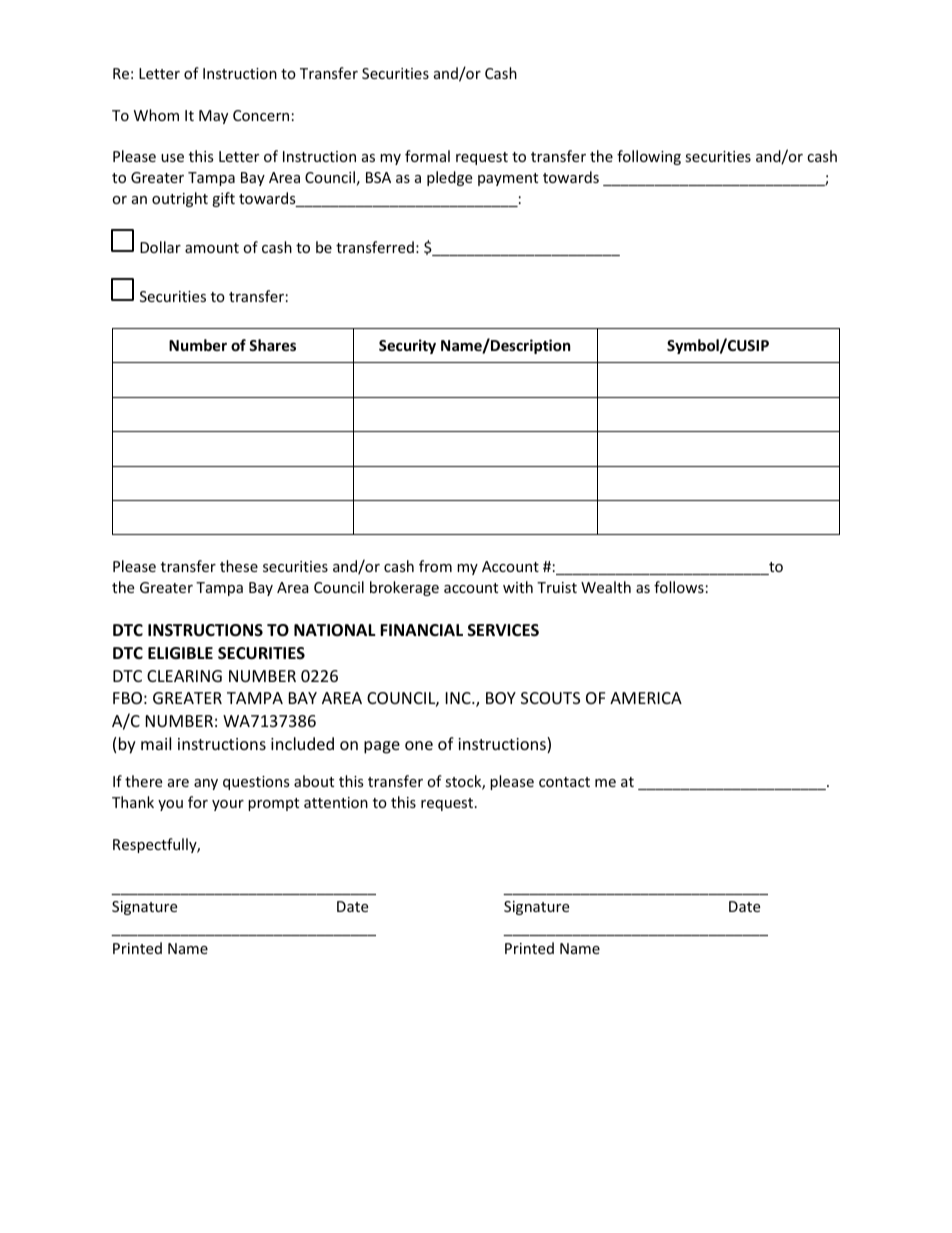 This screenshot has height=1233, width=952. I want to click on any, so click(206, 784).
